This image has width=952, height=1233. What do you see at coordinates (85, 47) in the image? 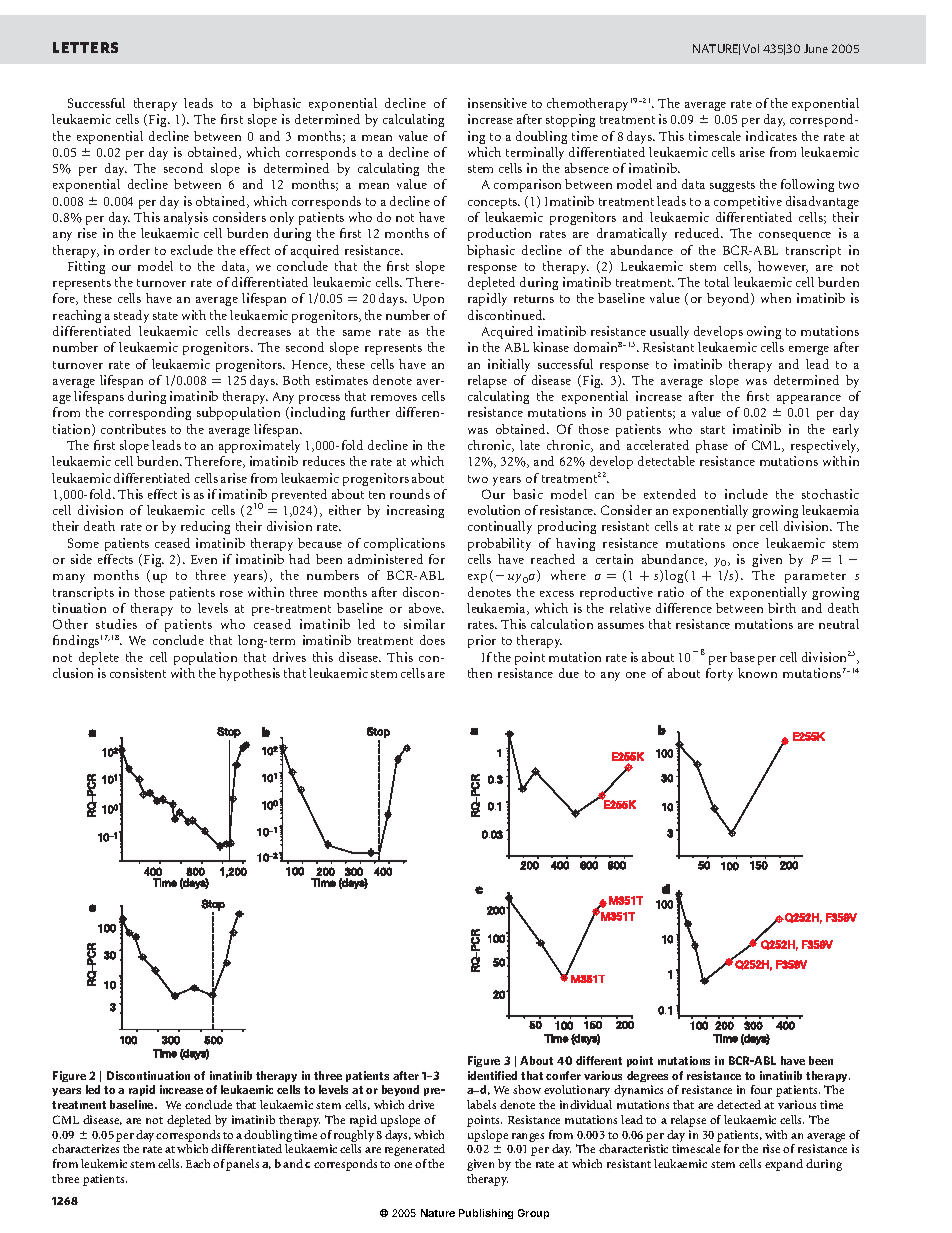
I see `LETTERS` at bounding box center [85, 47].
